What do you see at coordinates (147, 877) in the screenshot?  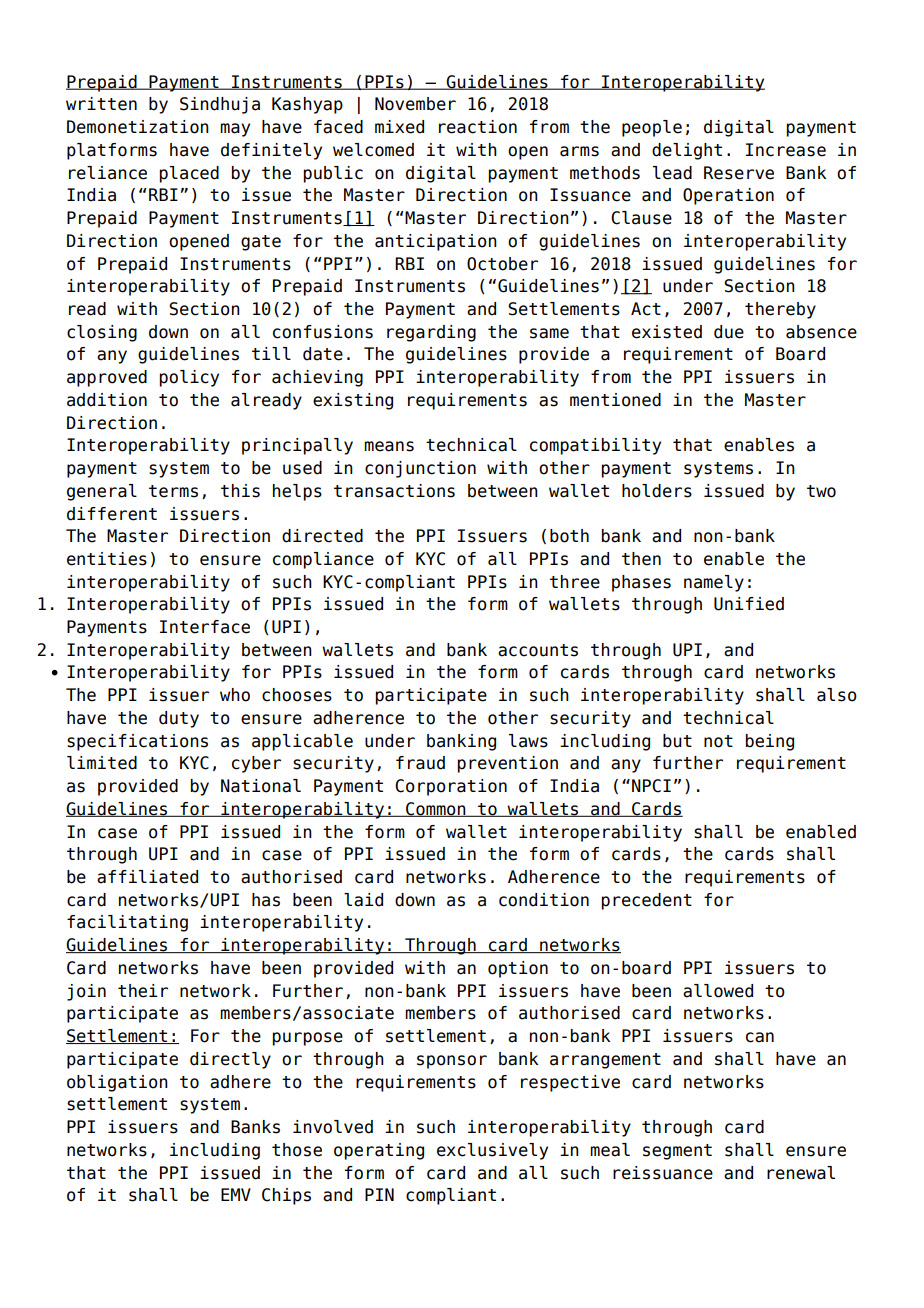 I see `affiliated` at bounding box center [147, 877].
